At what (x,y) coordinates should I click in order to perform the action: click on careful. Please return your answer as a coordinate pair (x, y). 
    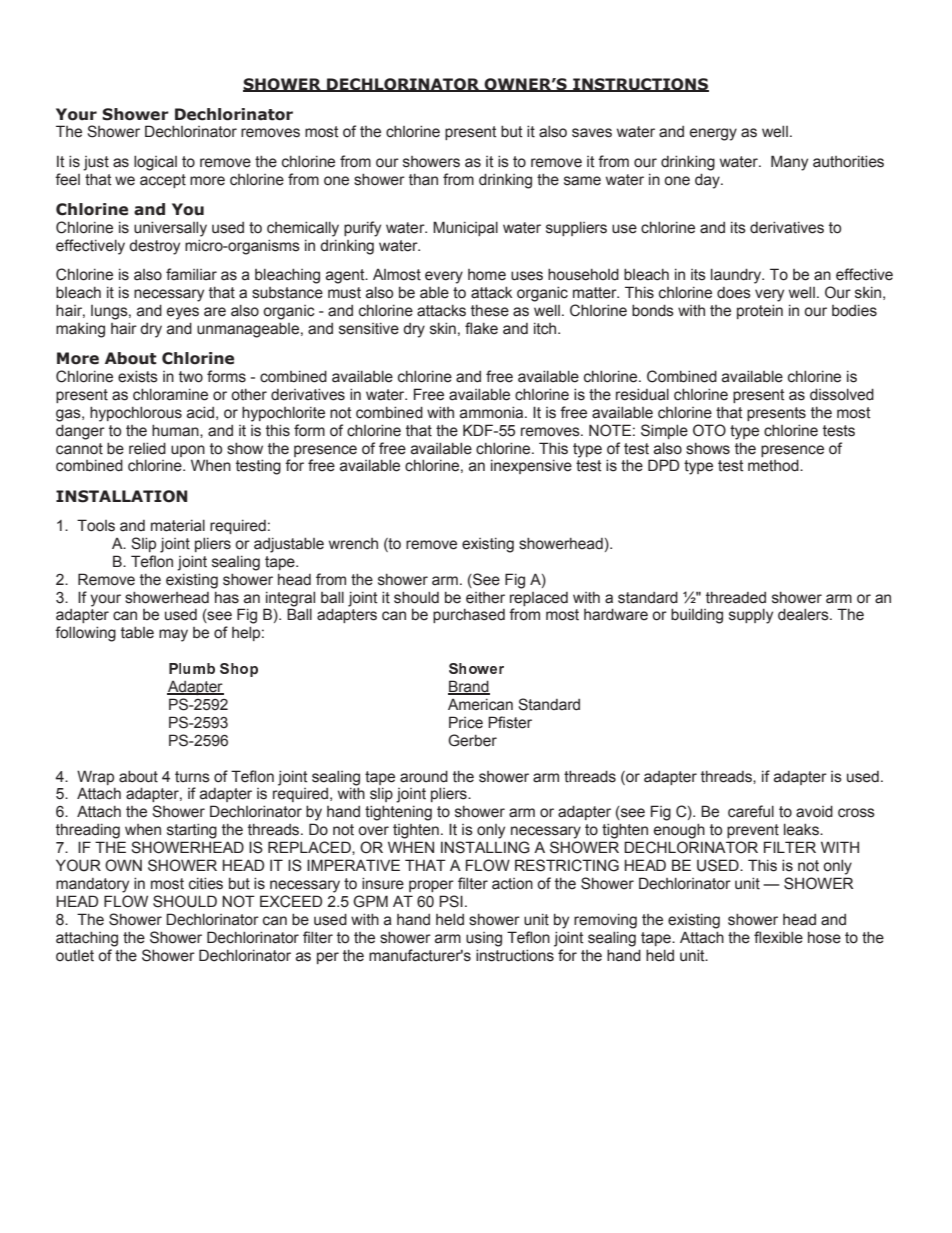
    Looking at the image, I should click on (751, 811).
